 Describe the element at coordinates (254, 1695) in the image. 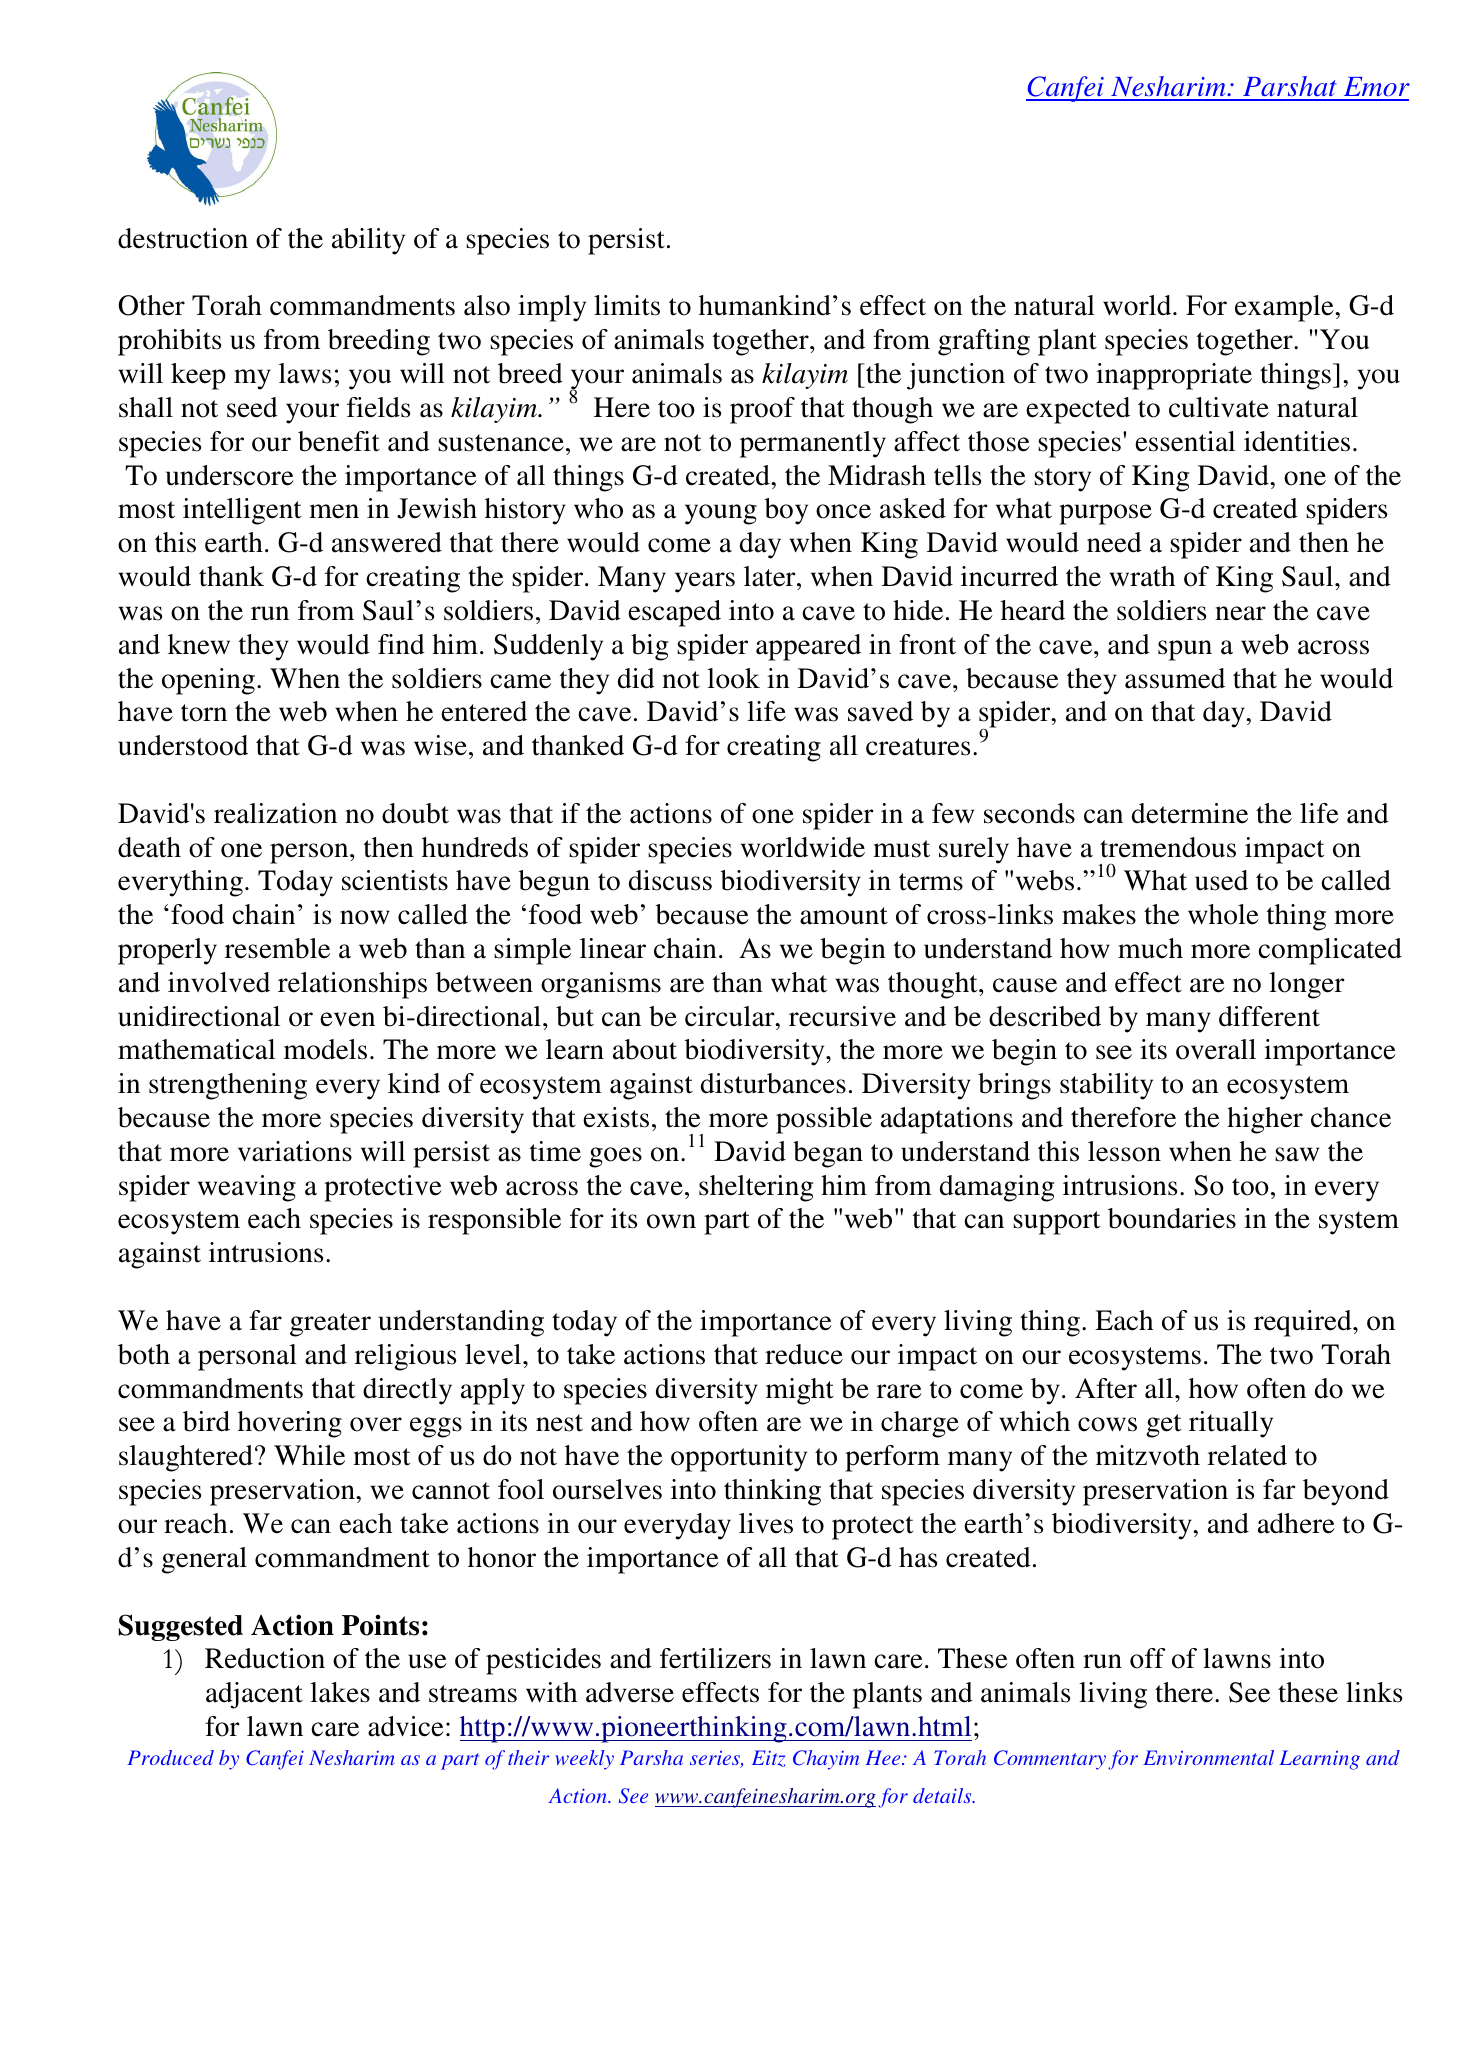

I see `adjacent` at that location.
